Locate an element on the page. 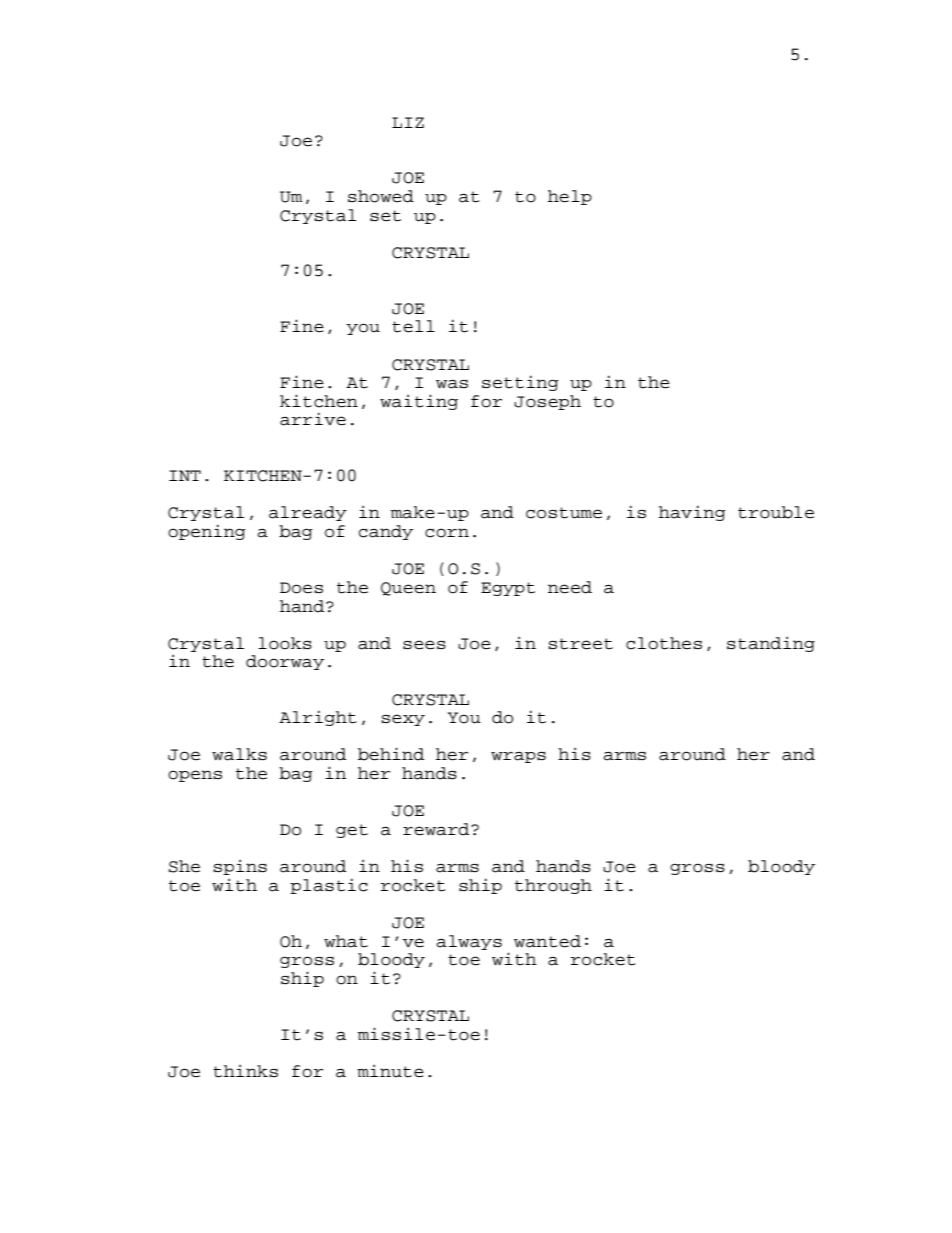 Image resolution: width=952 pixels, height=1233 pixels. thinks is located at coordinates (245, 1071).
